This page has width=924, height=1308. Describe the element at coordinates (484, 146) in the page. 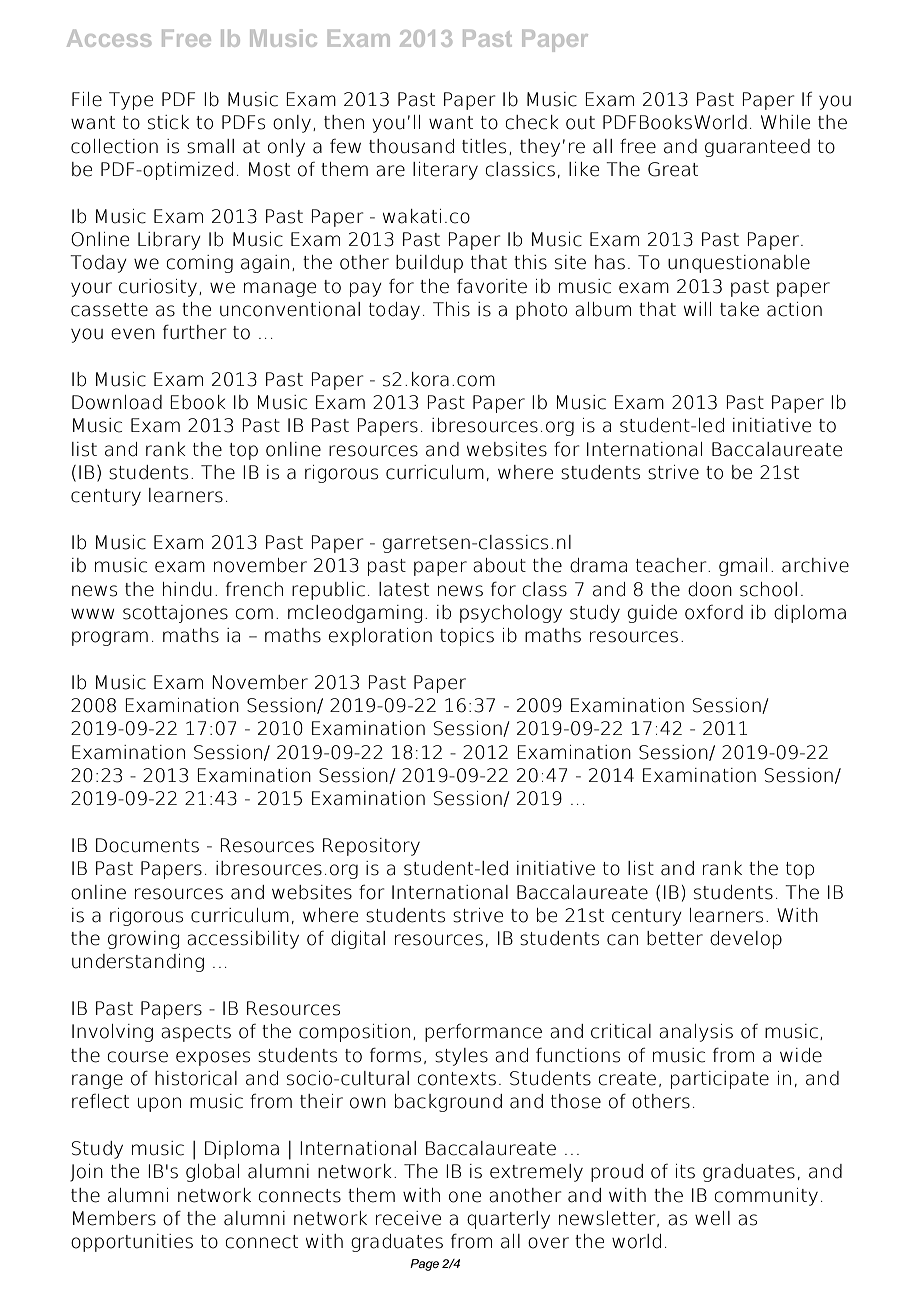

I see `titles` at that location.
